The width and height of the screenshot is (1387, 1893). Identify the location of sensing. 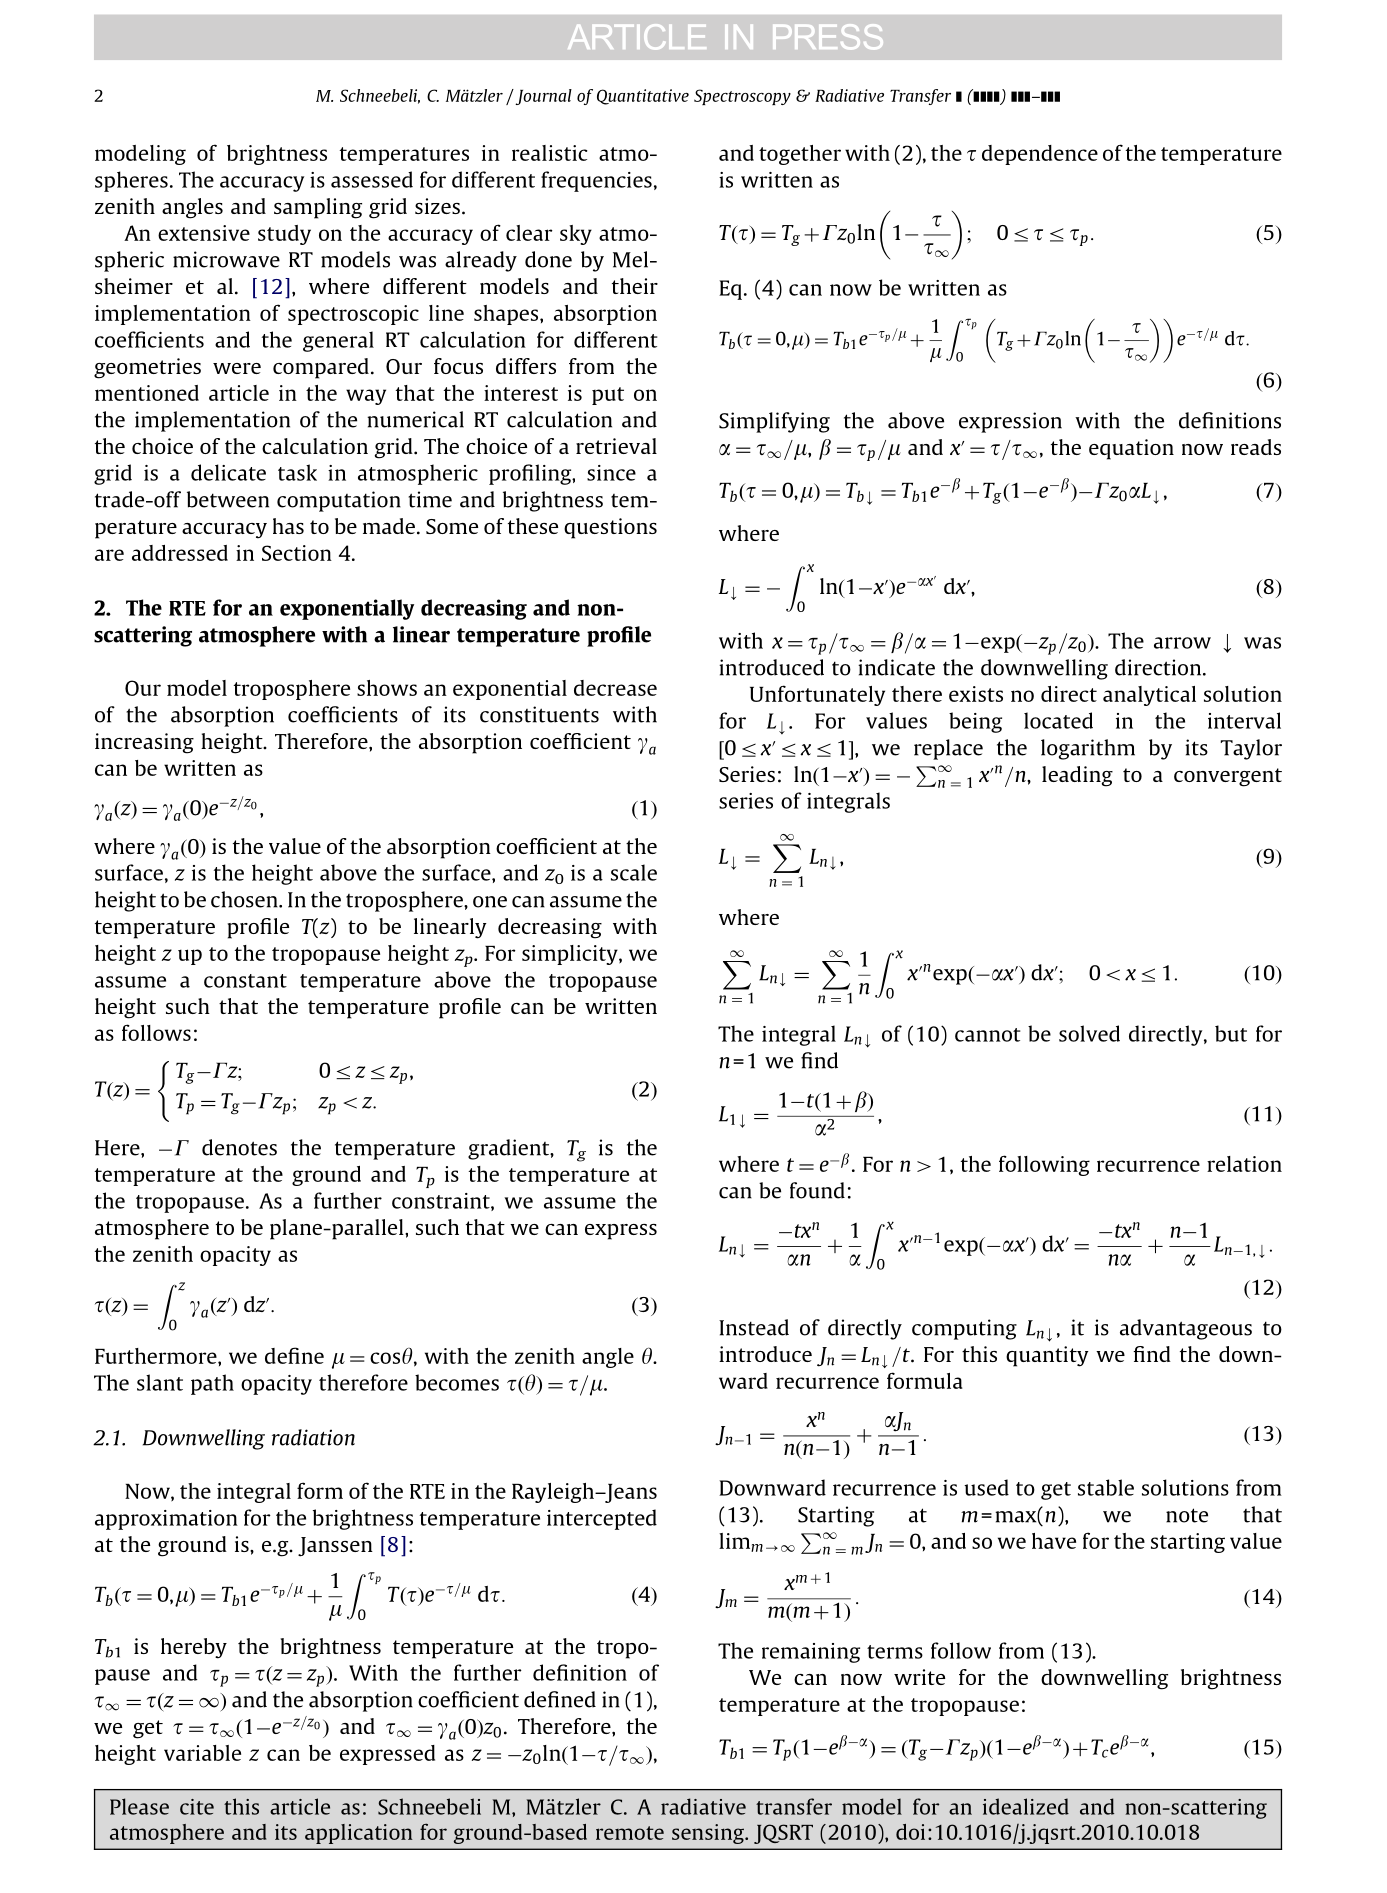
(709, 1834).
